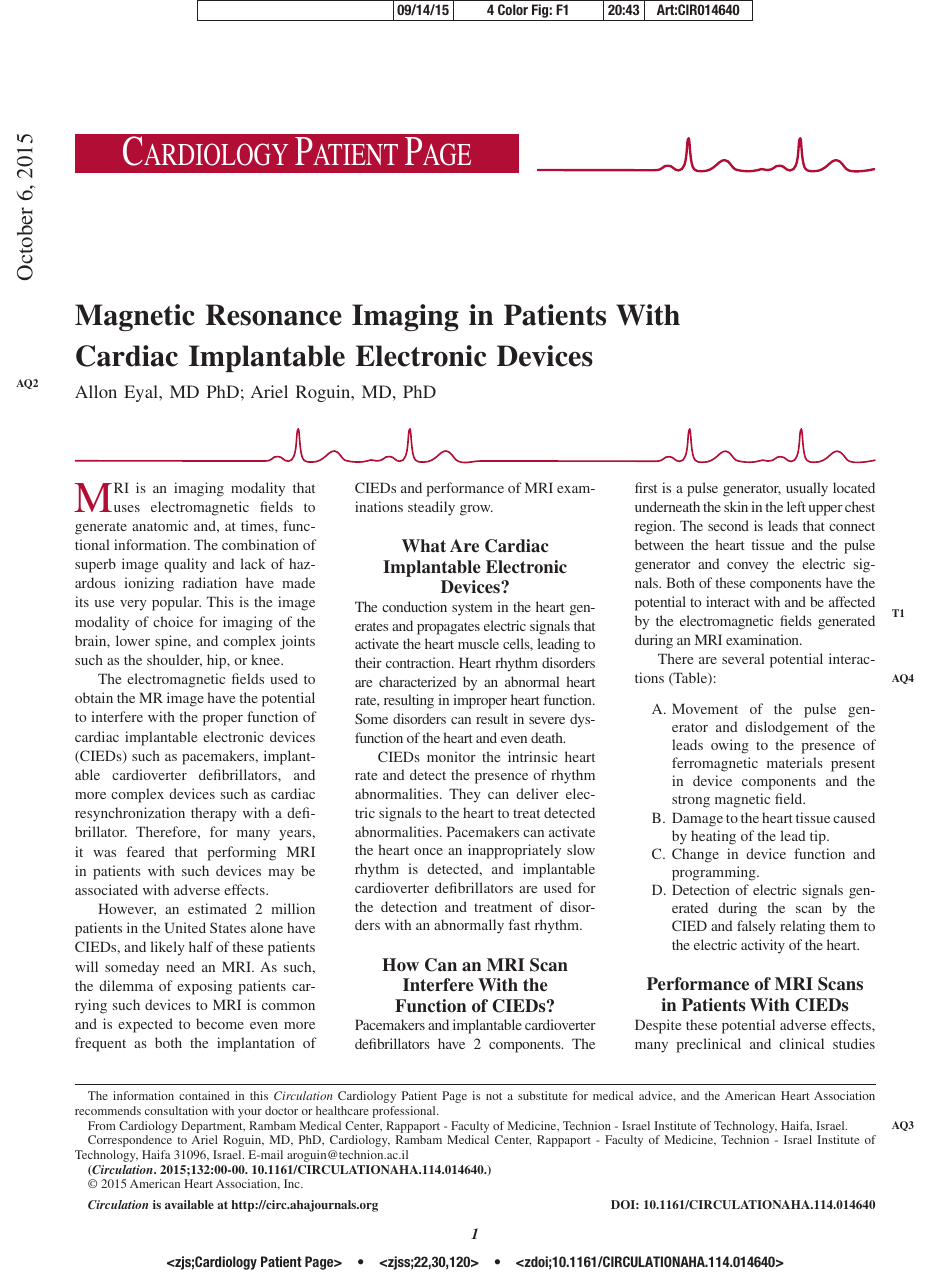 The width and height of the screenshot is (952, 1275). I want to click on Color, so click(513, 9).
